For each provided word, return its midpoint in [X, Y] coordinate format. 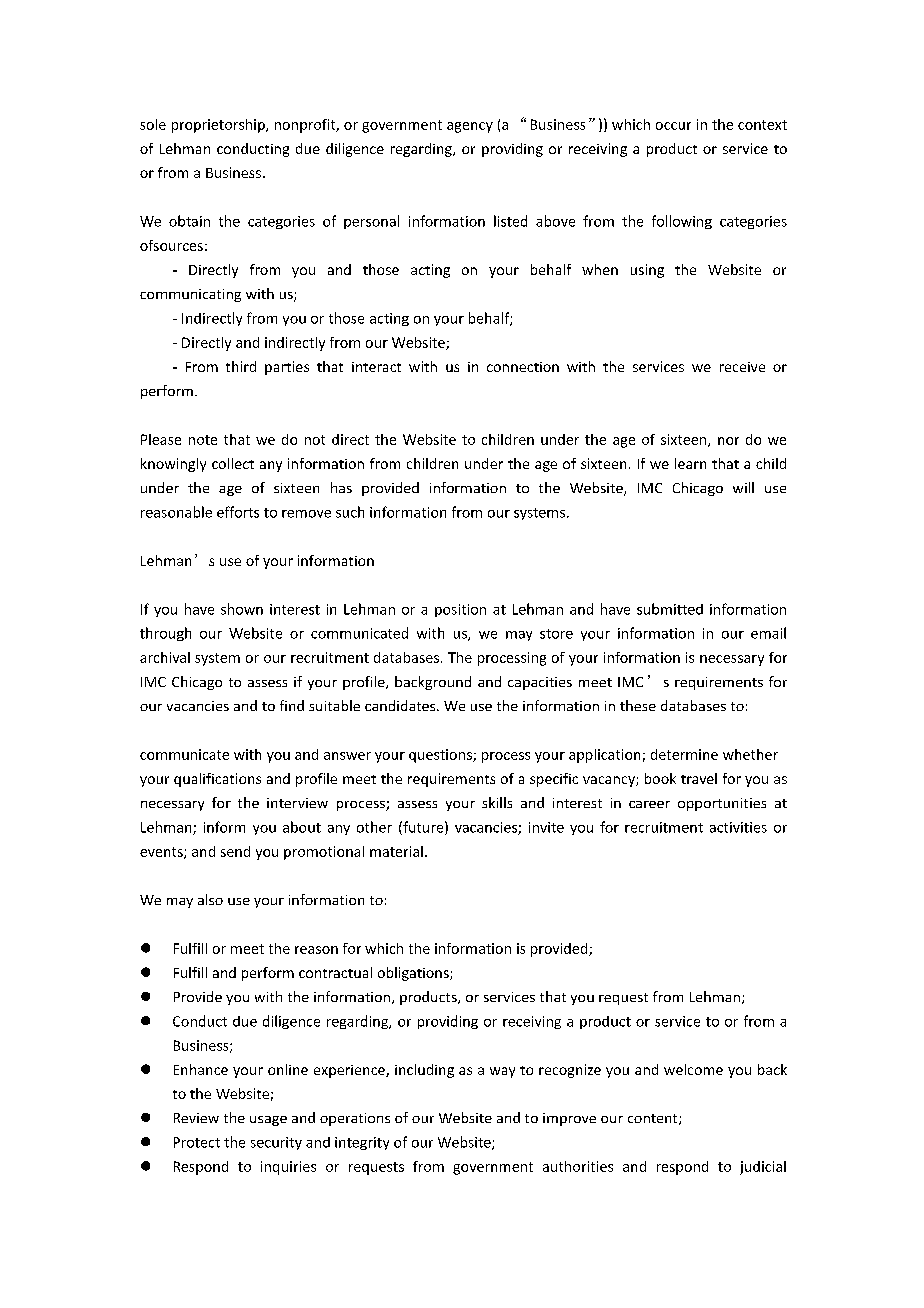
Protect [197, 1142]
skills [497, 802]
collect [233, 463]
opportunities [722, 804]
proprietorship [219, 126]
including [424, 1071]
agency [470, 127]
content [654, 1119]
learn [690, 463]
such [350, 512]
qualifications [217, 780]
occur [673, 126]
